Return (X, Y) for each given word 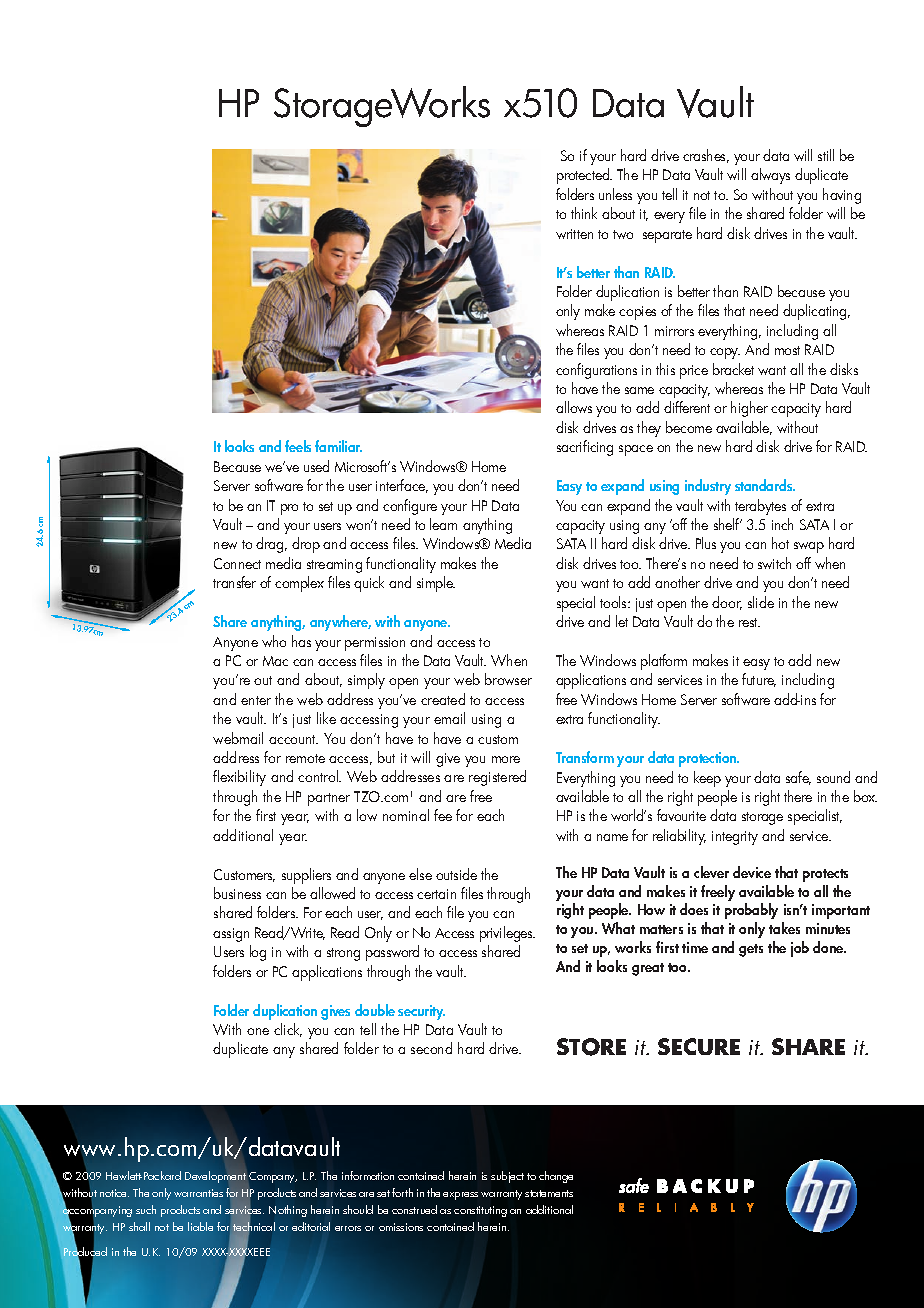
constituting (480, 1211)
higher (749, 409)
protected (584, 176)
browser (508, 679)
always (770, 176)
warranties (198, 1193)
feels (298, 446)
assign (231, 935)
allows (574, 407)
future (759, 680)
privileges (507, 934)
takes (784, 928)
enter (256, 700)
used (316, 466)
